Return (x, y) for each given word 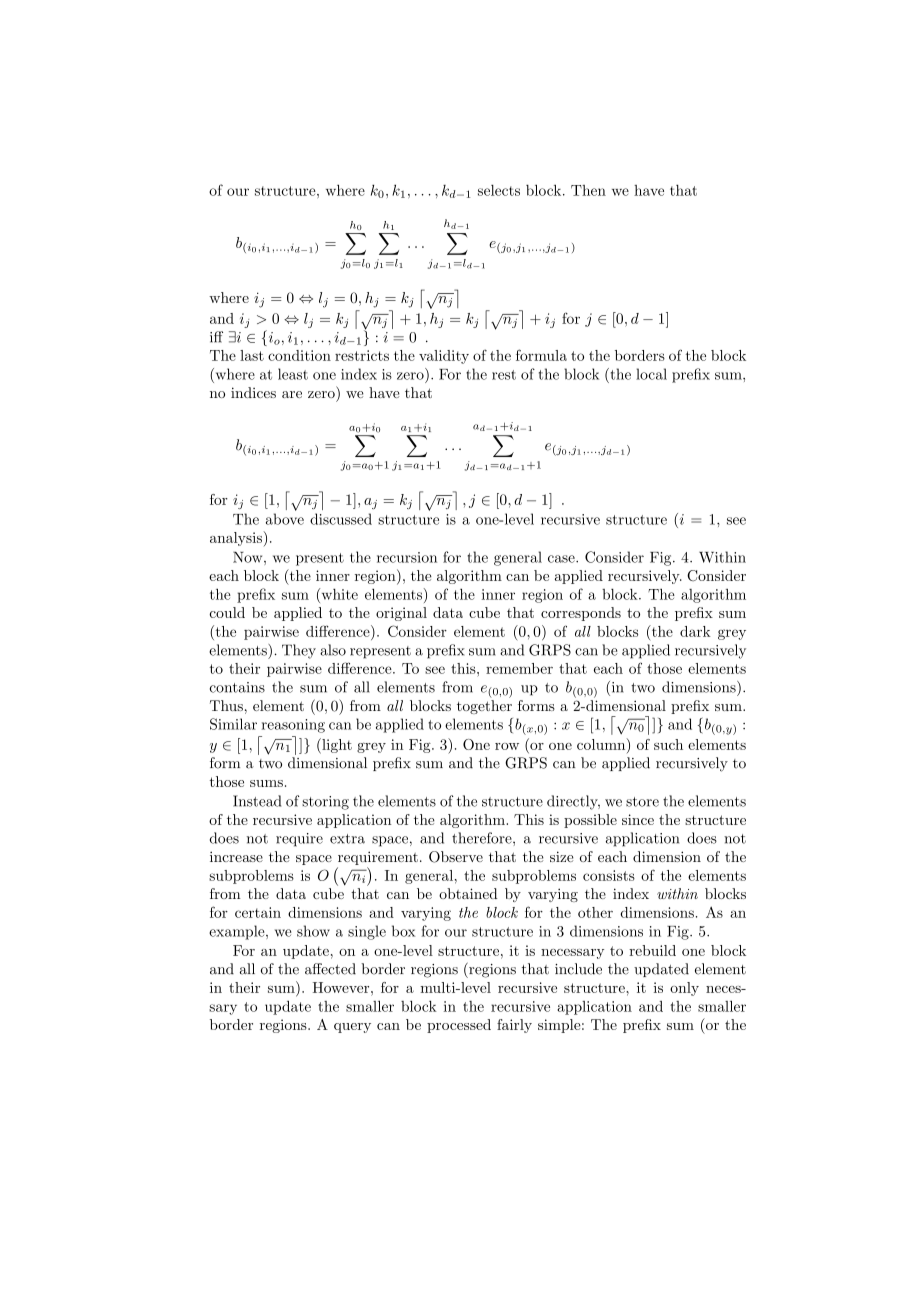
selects (499, 190)
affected (330, 969)
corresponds (581, 614)
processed (459, 1026)
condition (299, 355)
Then (588, 190)
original (401, 614)
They (299, 651)
